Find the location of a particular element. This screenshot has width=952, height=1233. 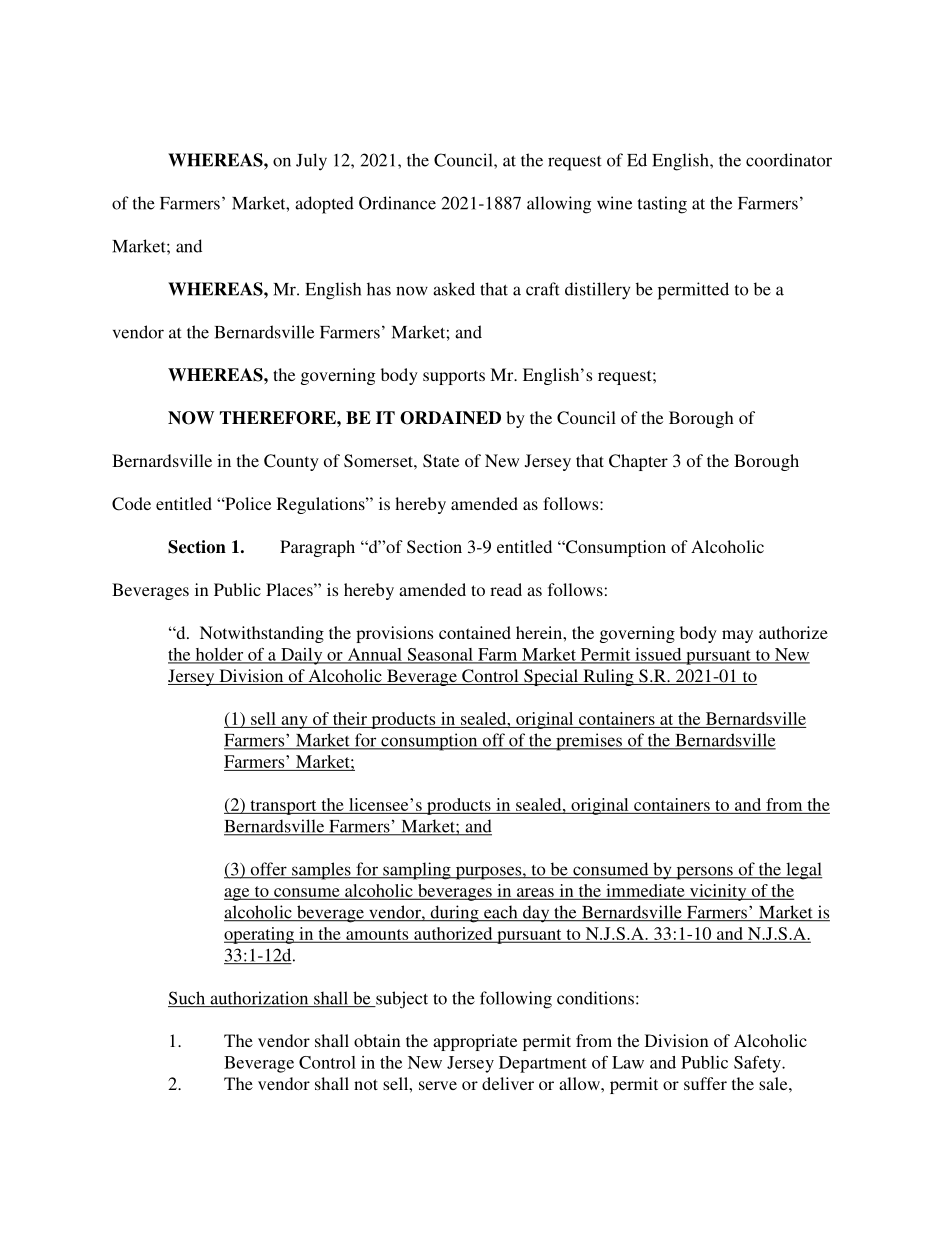

Ordinance is located at coordinates (397, 203).
